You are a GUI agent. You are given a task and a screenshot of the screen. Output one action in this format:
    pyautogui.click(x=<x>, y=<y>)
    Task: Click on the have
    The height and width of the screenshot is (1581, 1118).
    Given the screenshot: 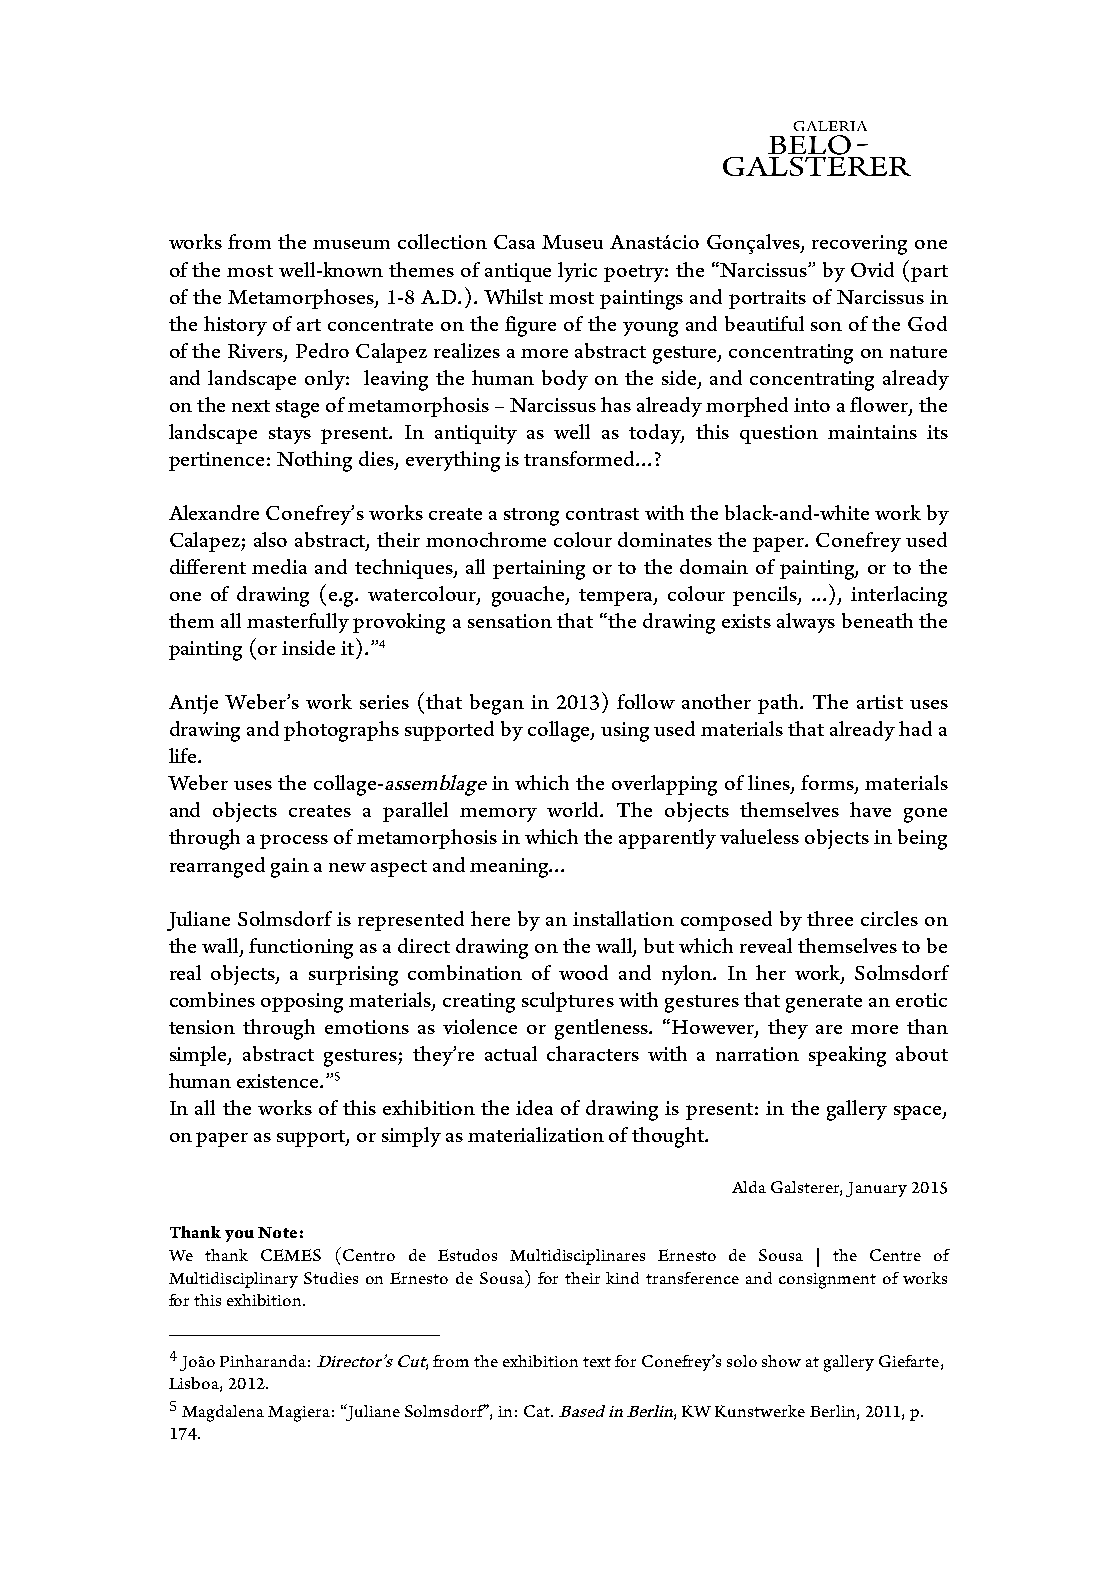 What is the action you would take?
    pyautogui.click(x=870, y=809)
